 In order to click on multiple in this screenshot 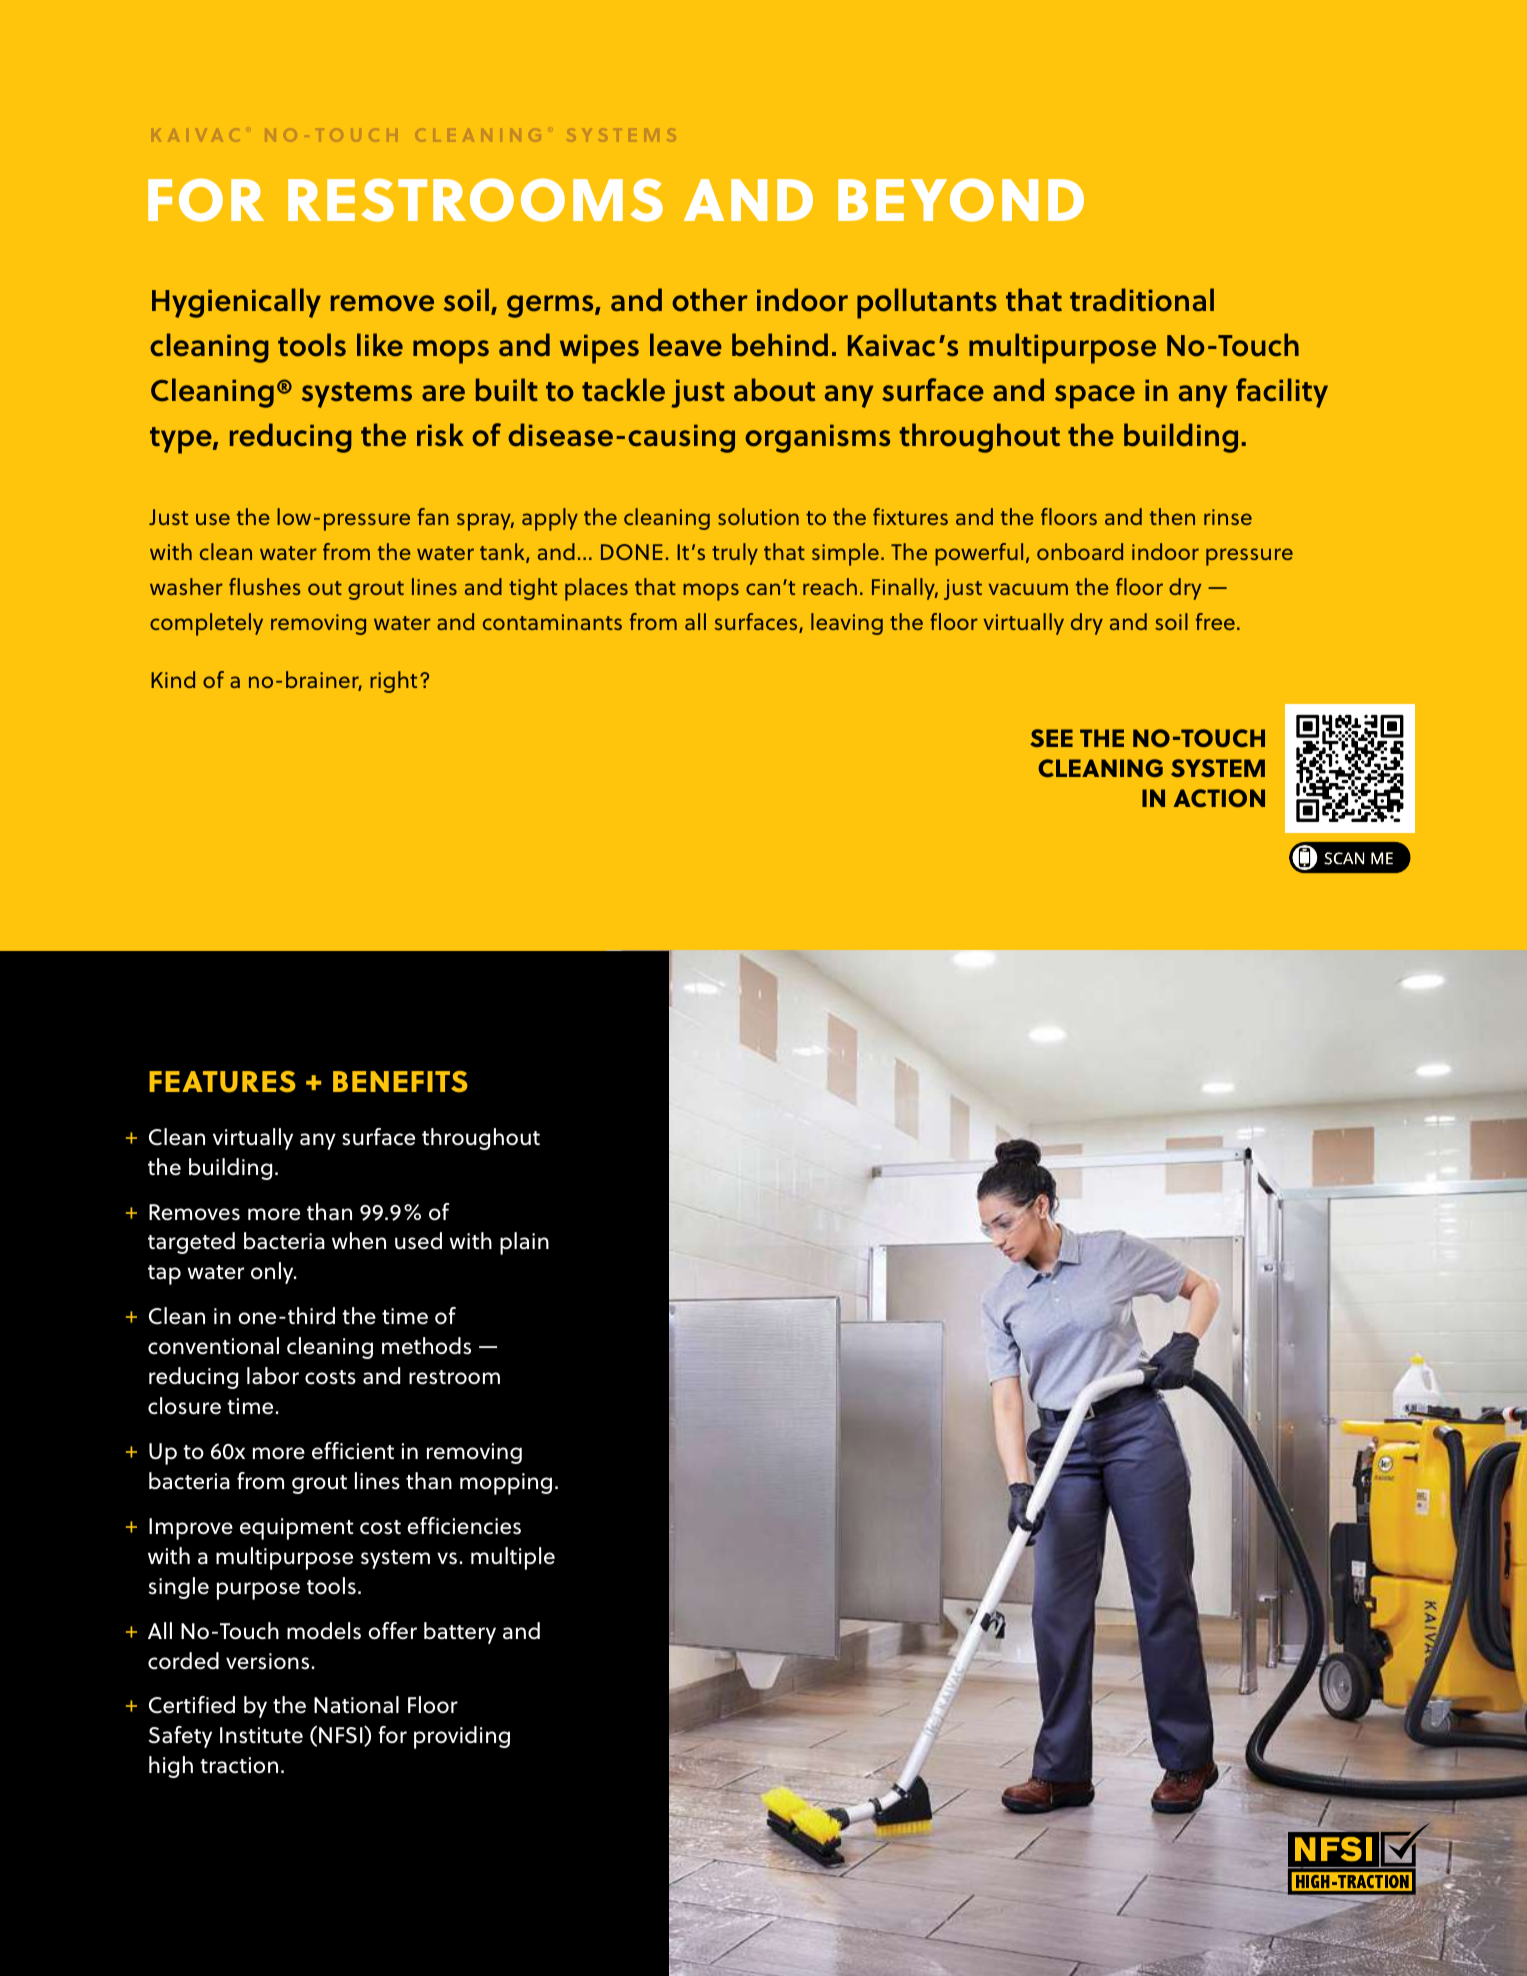, I will do `click(513, 1558)`.
